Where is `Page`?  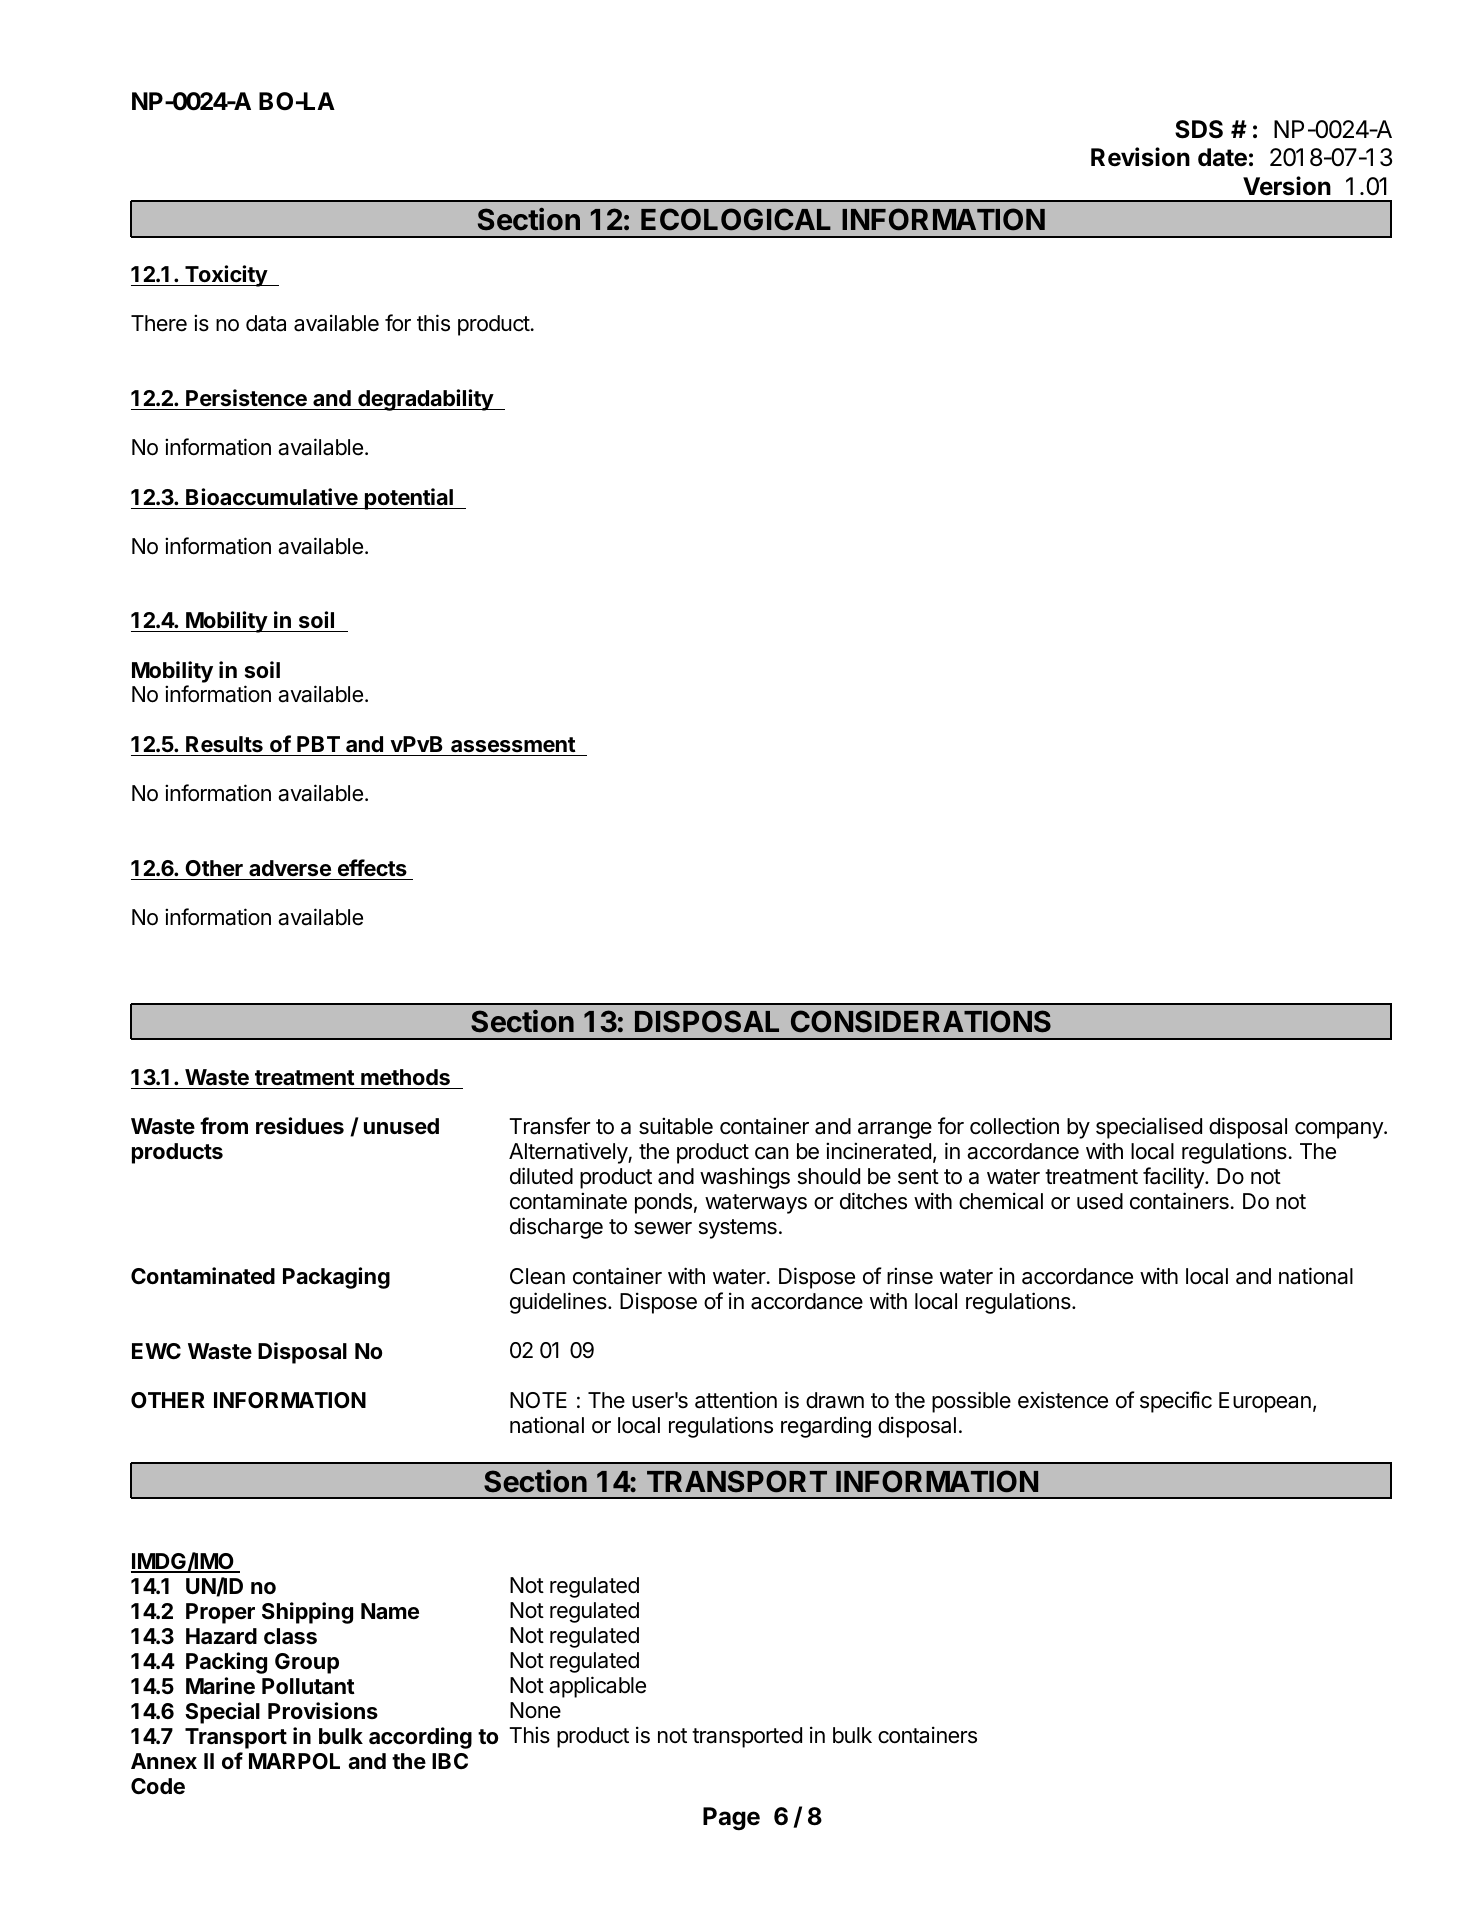
Page is located at coordinates (731, 1819).
